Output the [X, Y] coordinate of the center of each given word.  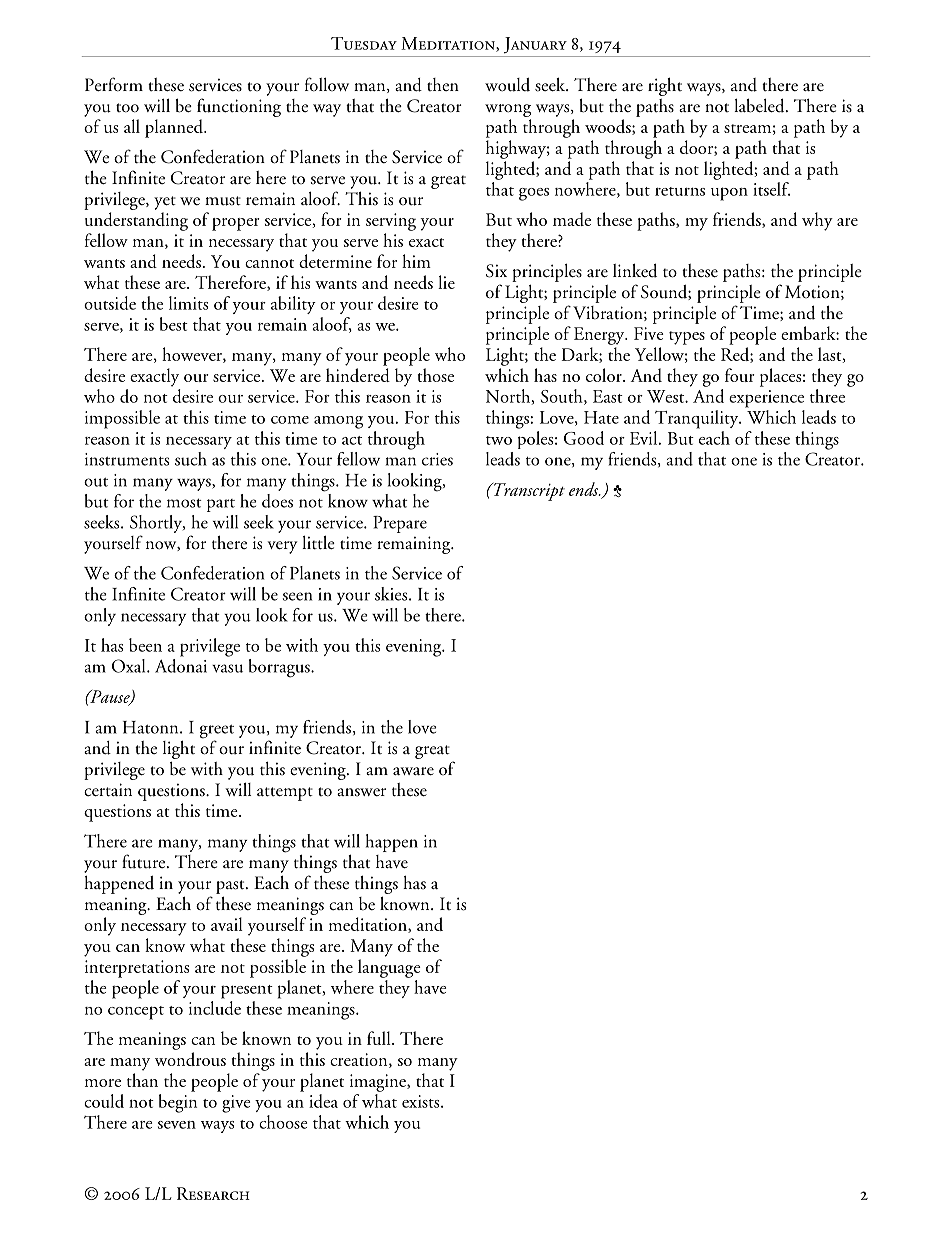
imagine [379, 1083]
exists [422, 1101]
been [145, 645]
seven [177, 1125]
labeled [760, 105]
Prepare [400, 524]
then [443, 84]
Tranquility [698, 419]
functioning [239, 107]
